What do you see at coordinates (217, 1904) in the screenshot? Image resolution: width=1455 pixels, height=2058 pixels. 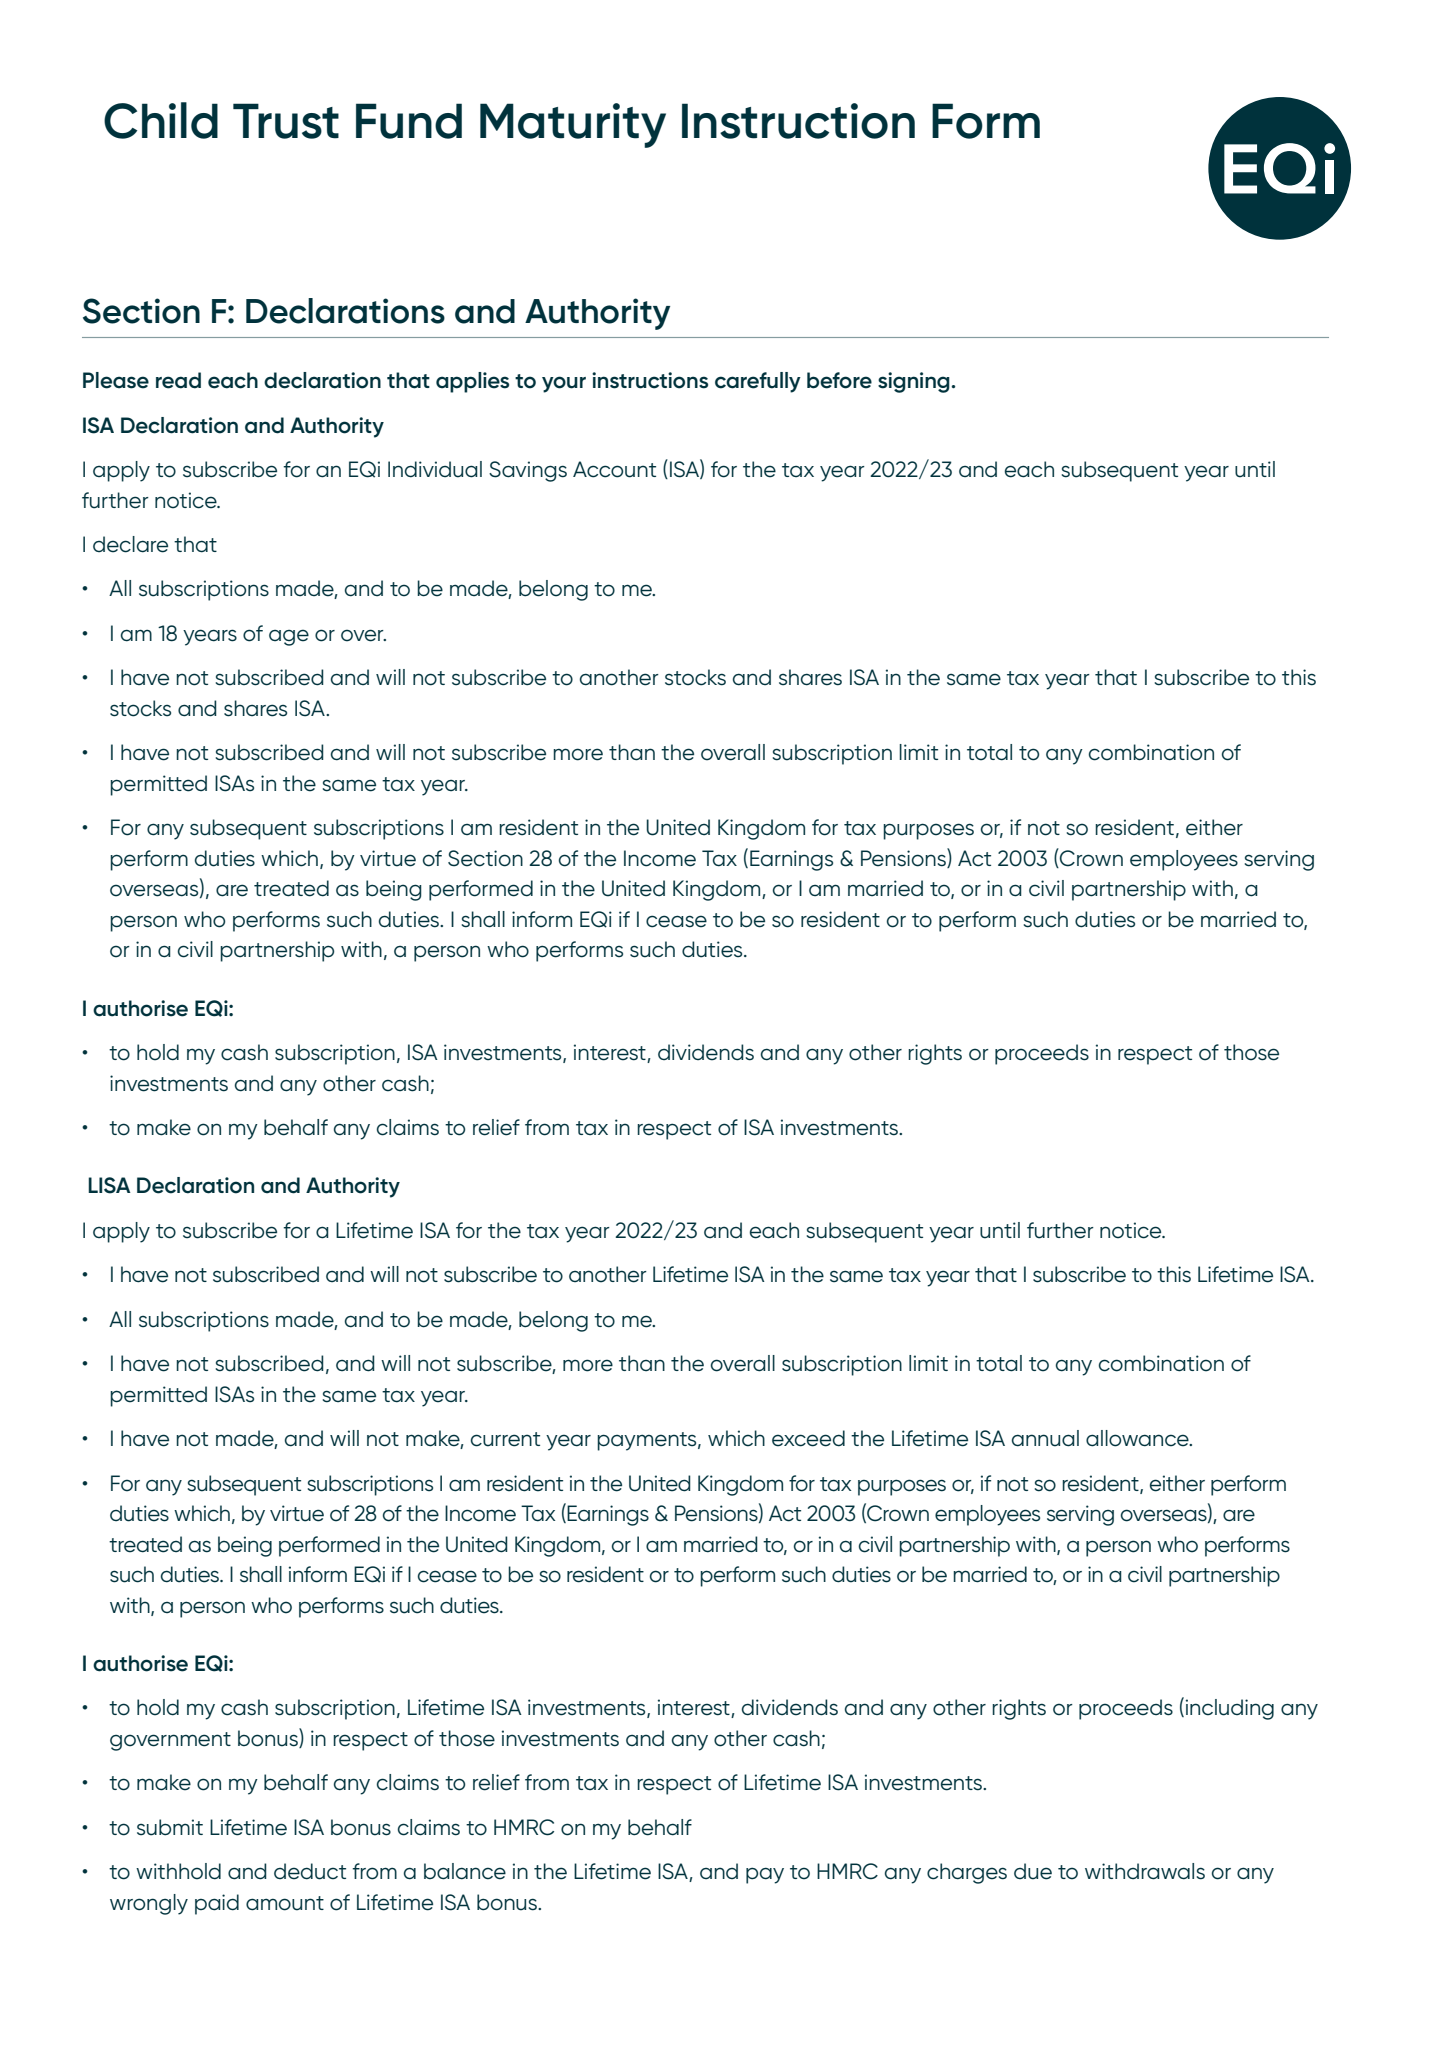 I see `paid` at bounding box center [217, 1904].
